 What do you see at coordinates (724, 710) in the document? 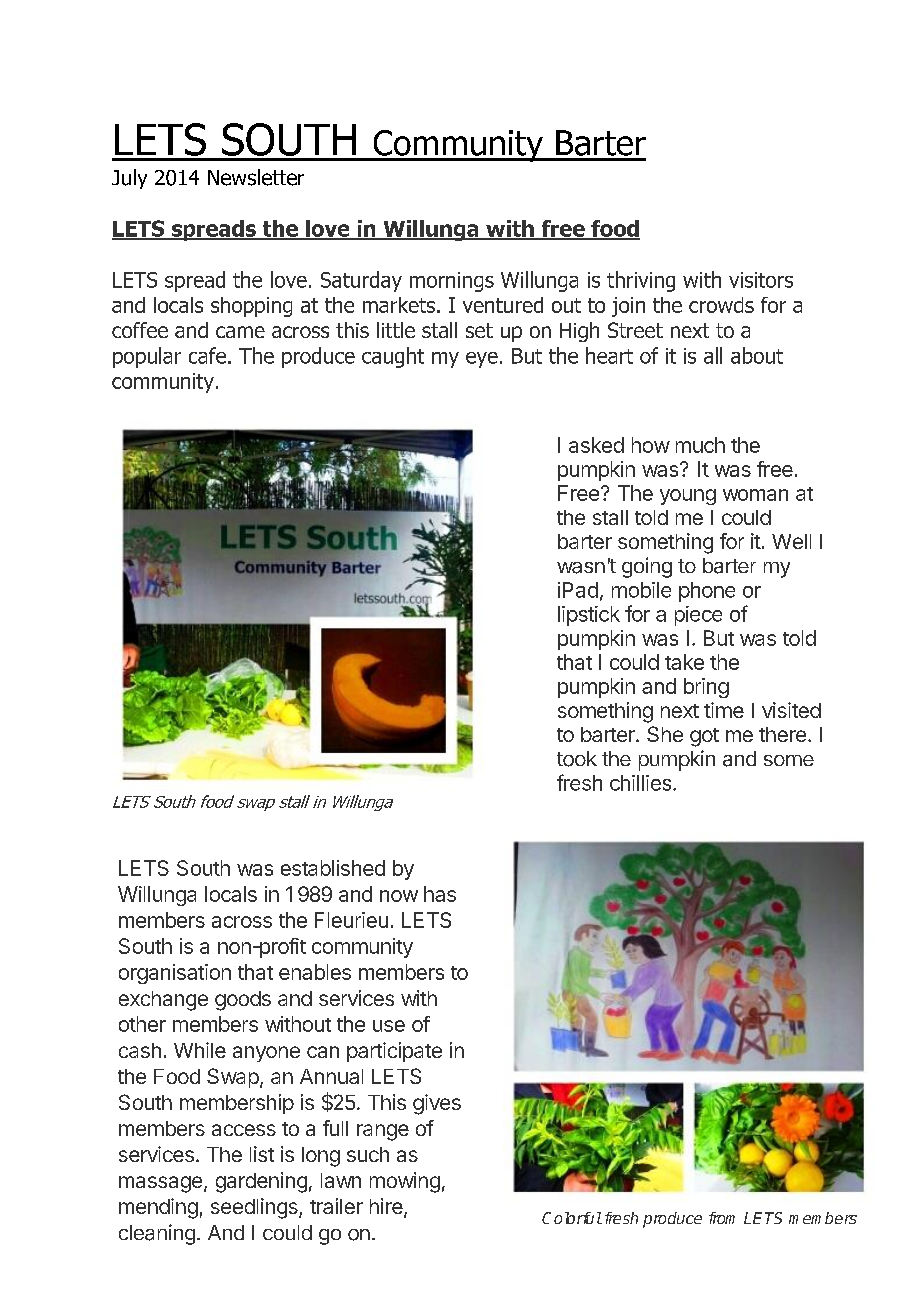
I see `time` at bounding box center [724, 710].
